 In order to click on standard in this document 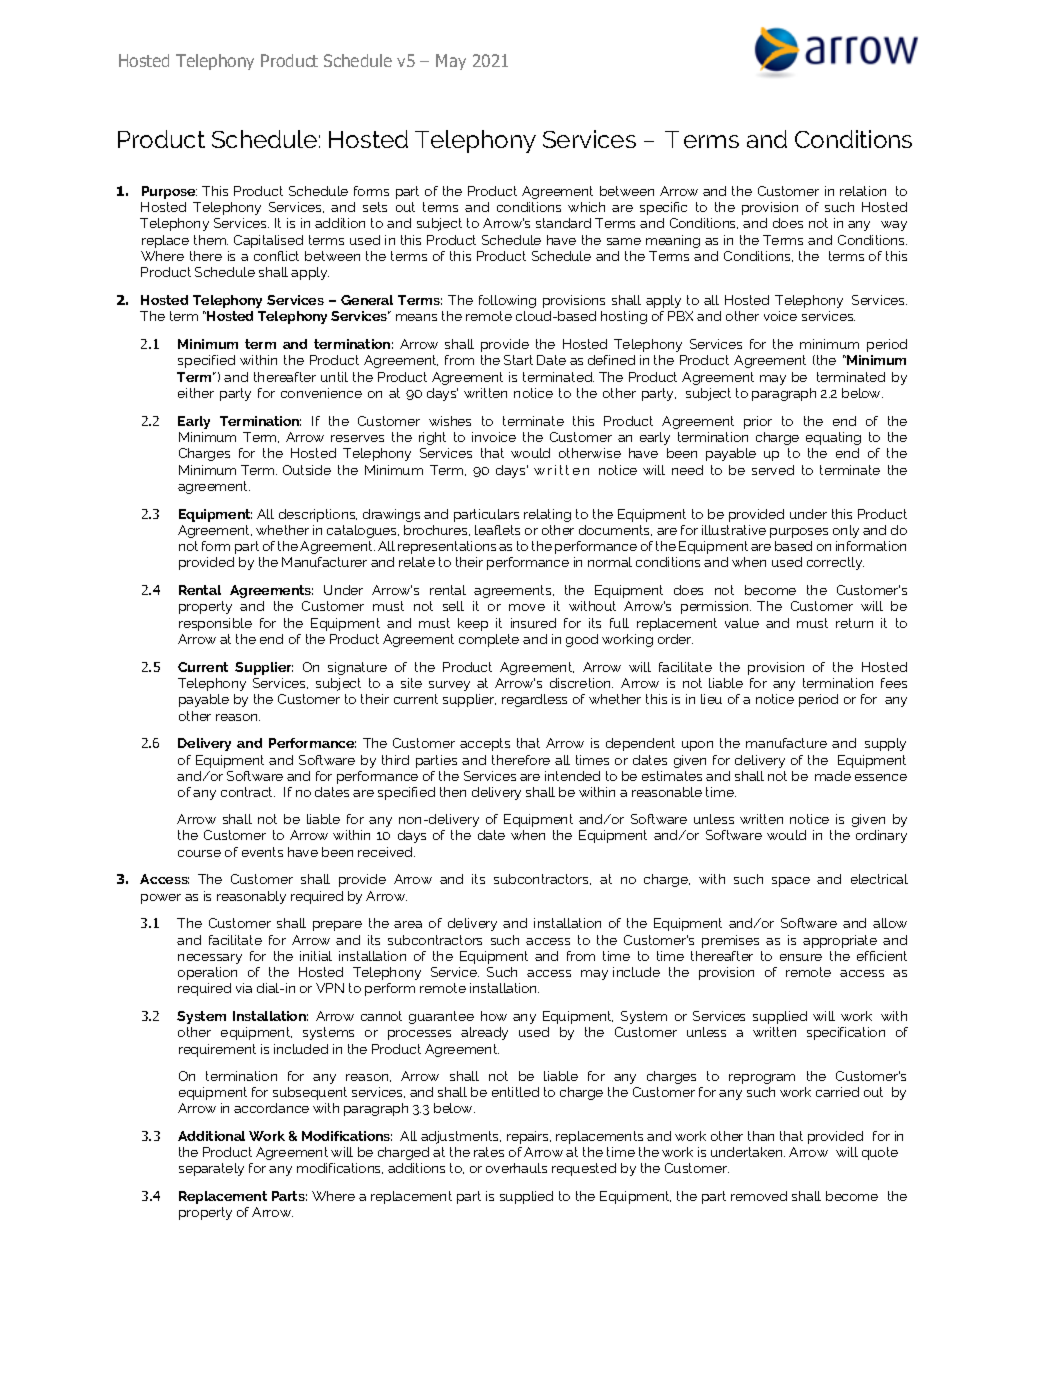, I will do `click(563, 223)`.
